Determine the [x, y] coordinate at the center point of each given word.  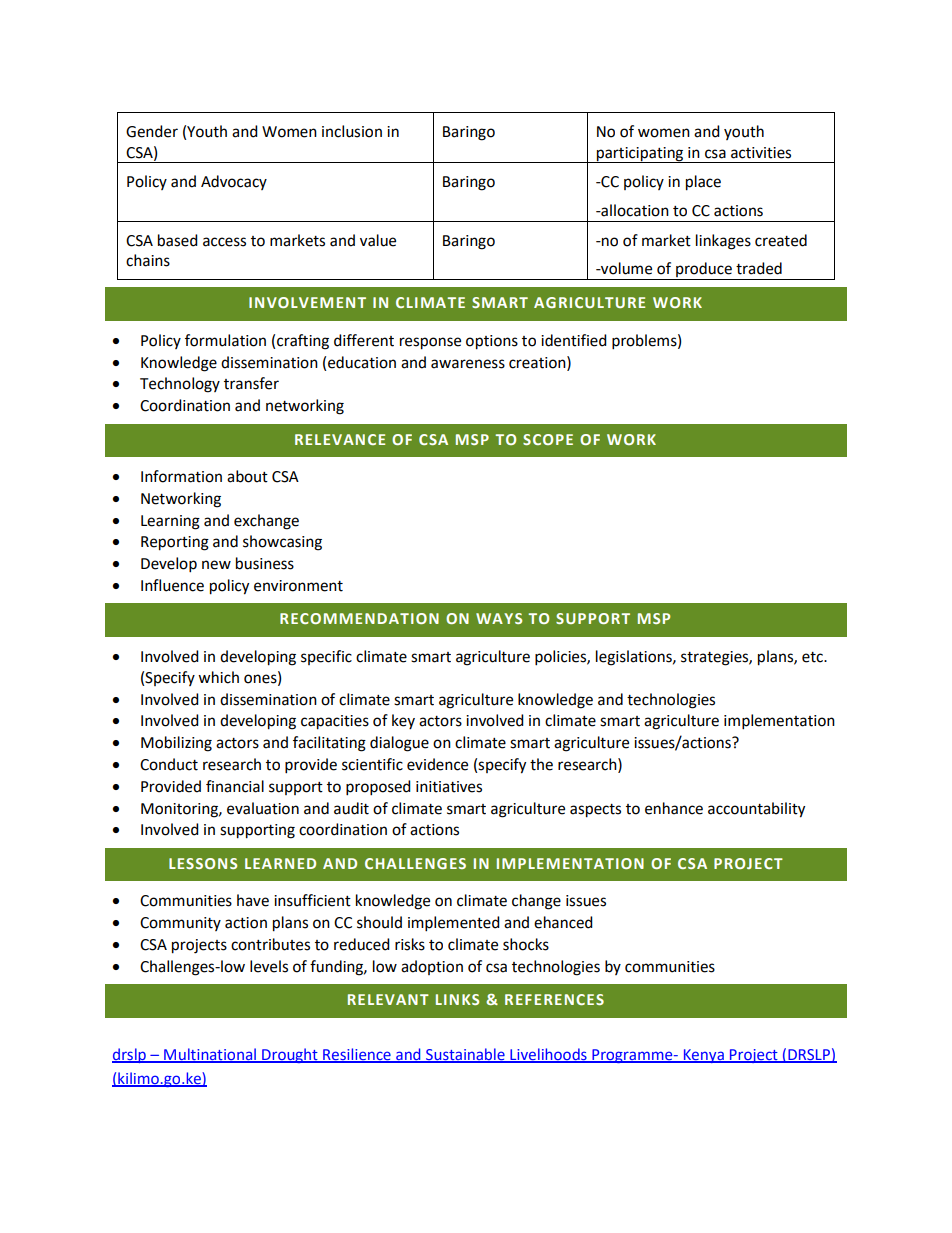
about [247, 476]
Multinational [210, 1055]
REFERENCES [554, 999]
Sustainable [465, 1055]
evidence [437, 764]
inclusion [352, 131]
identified [574, 340]
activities [761, 153]
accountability [756, 810]
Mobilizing [176, 744]
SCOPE [548, 439]
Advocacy [234, 182]
